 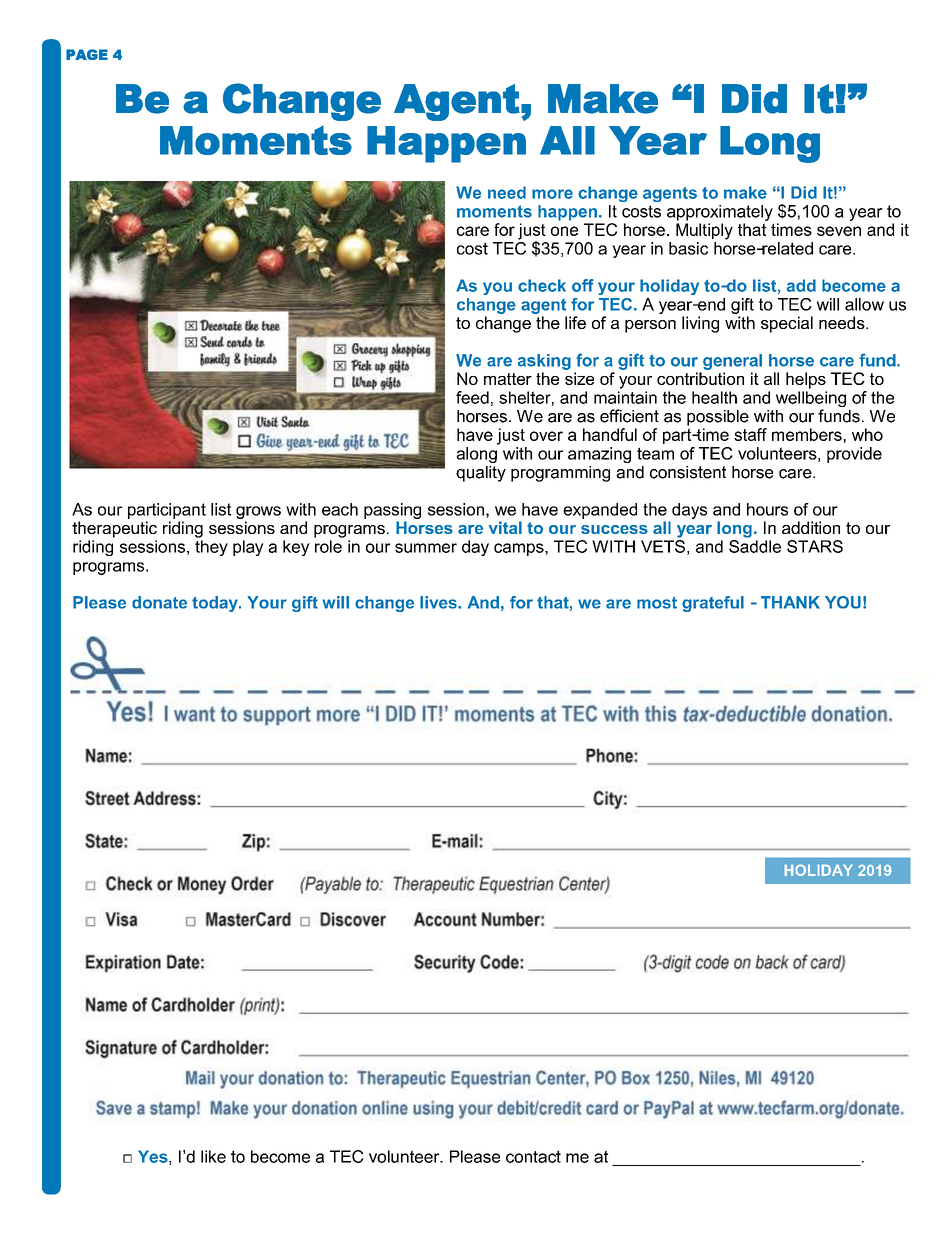 What do you see at coordinates (216, 604) in the screenshot?
I see `today` at bounding box center [216, 604].
